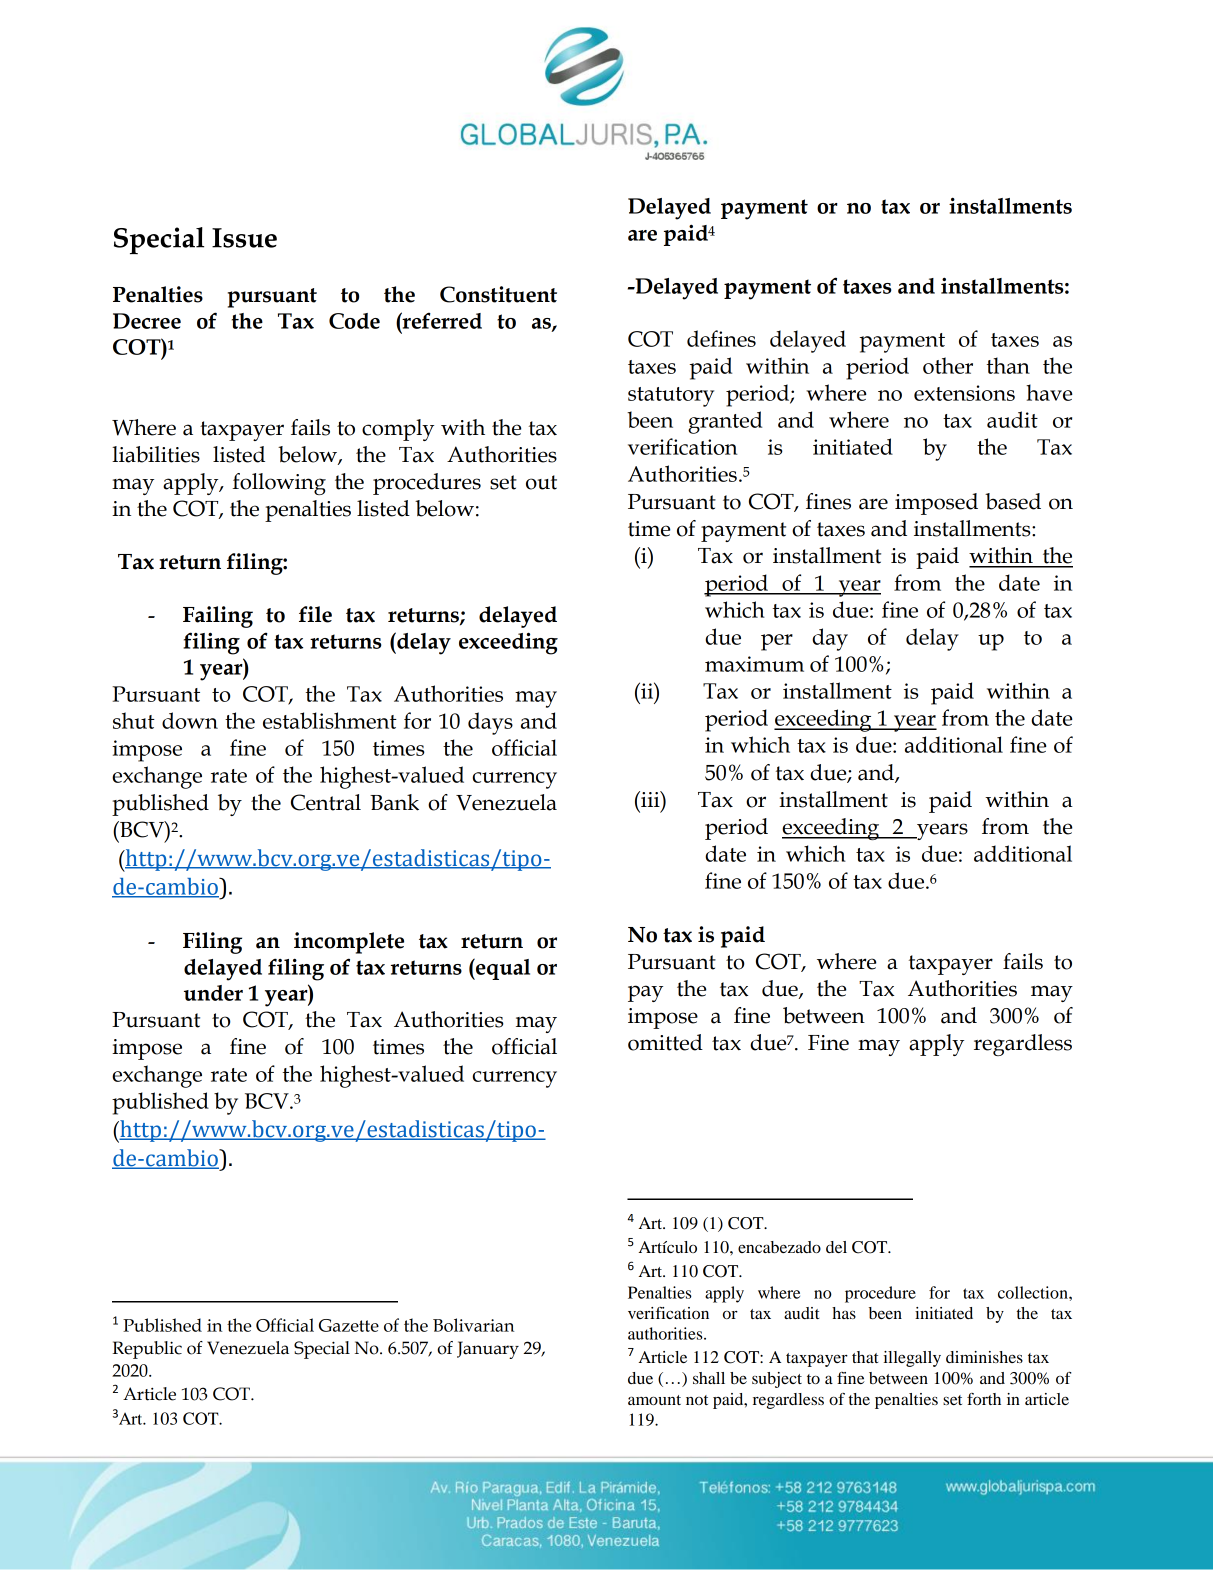 This screenshot has width=1213, height=1570. What do you see at coordinates (213, 993) in the screenshot?
I see `under` at bounding box center [213, 993].
